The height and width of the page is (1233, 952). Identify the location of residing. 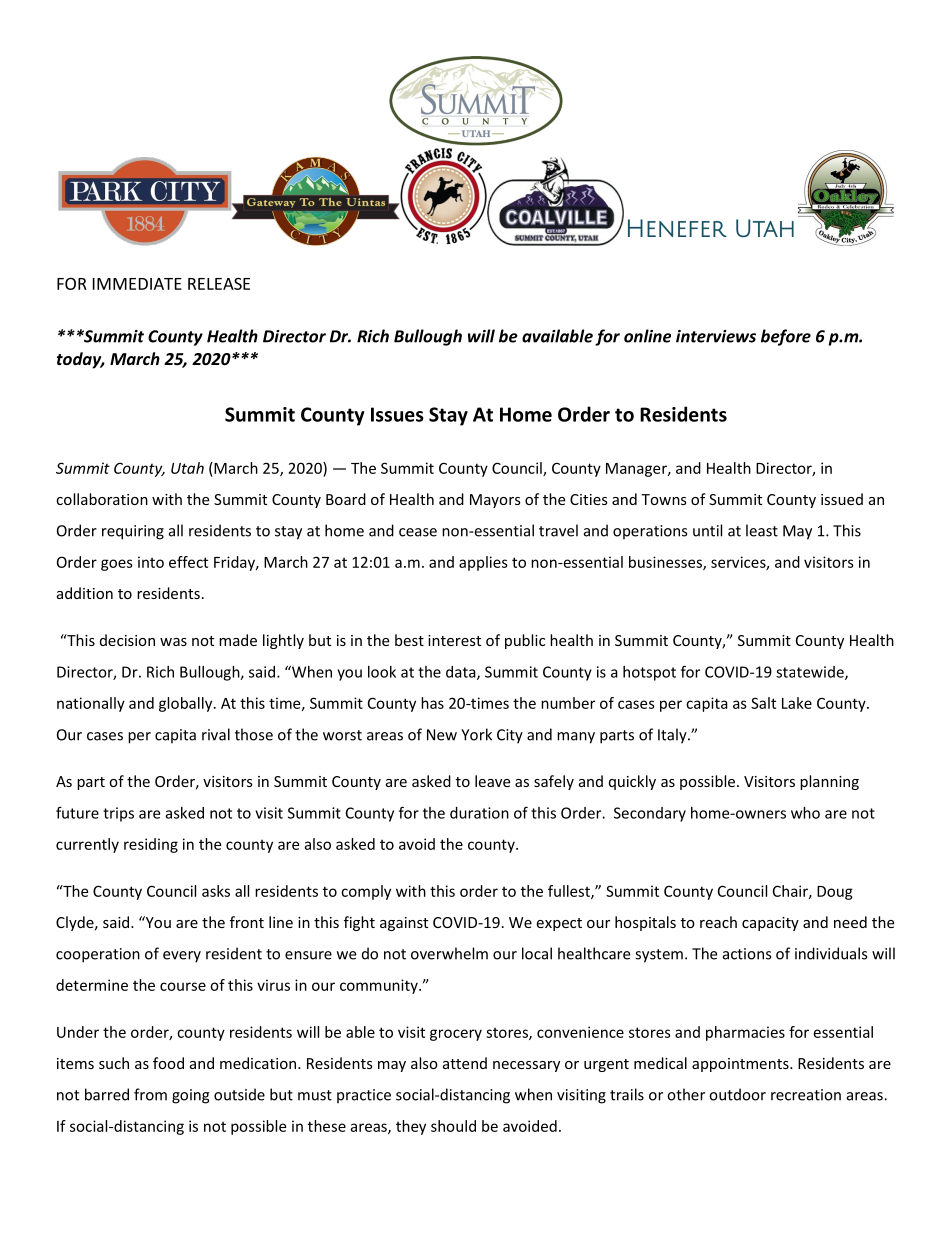
(151, 845).
